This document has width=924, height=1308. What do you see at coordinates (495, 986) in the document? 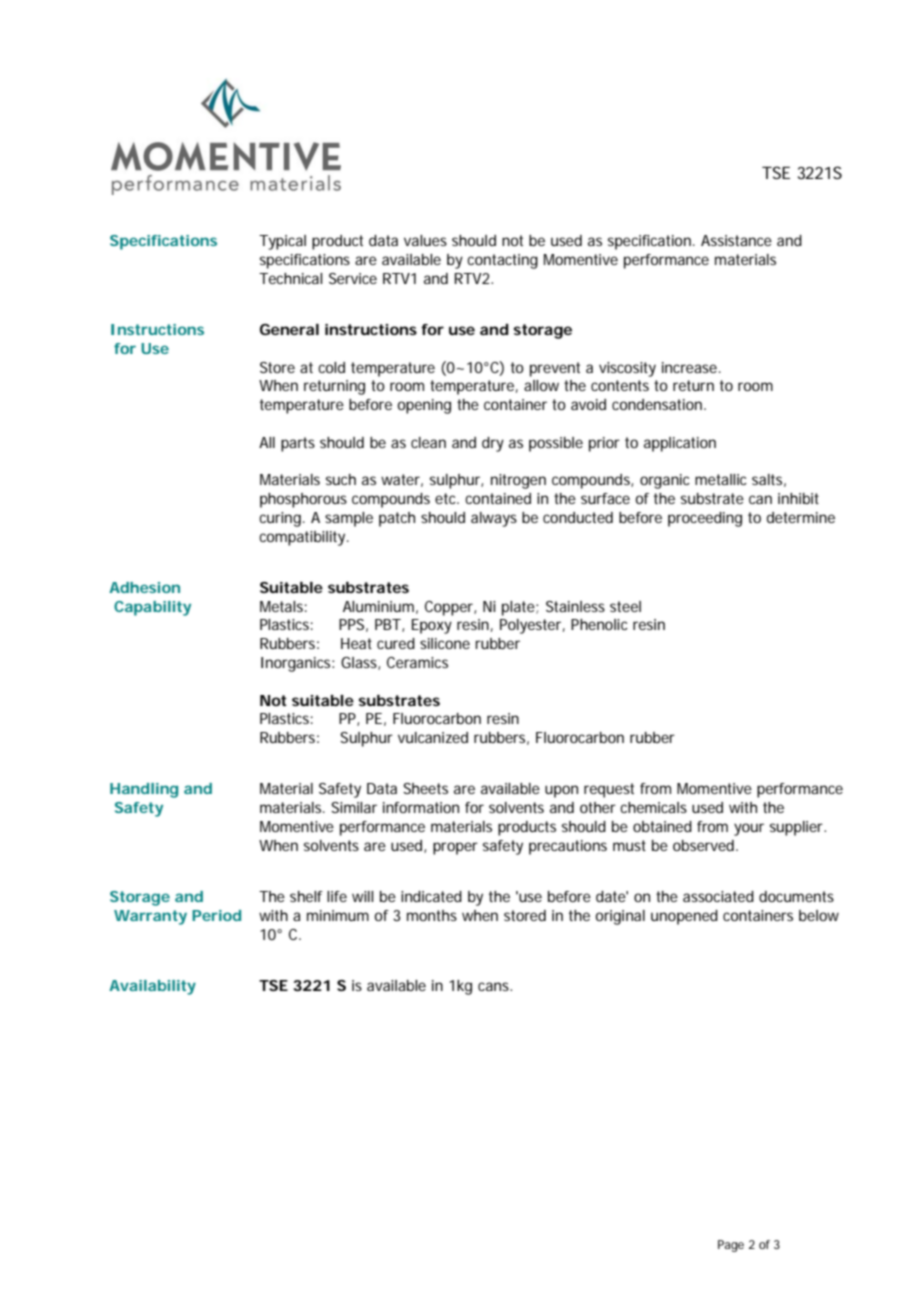
I see `cans` at bounding box center [495, 986].
